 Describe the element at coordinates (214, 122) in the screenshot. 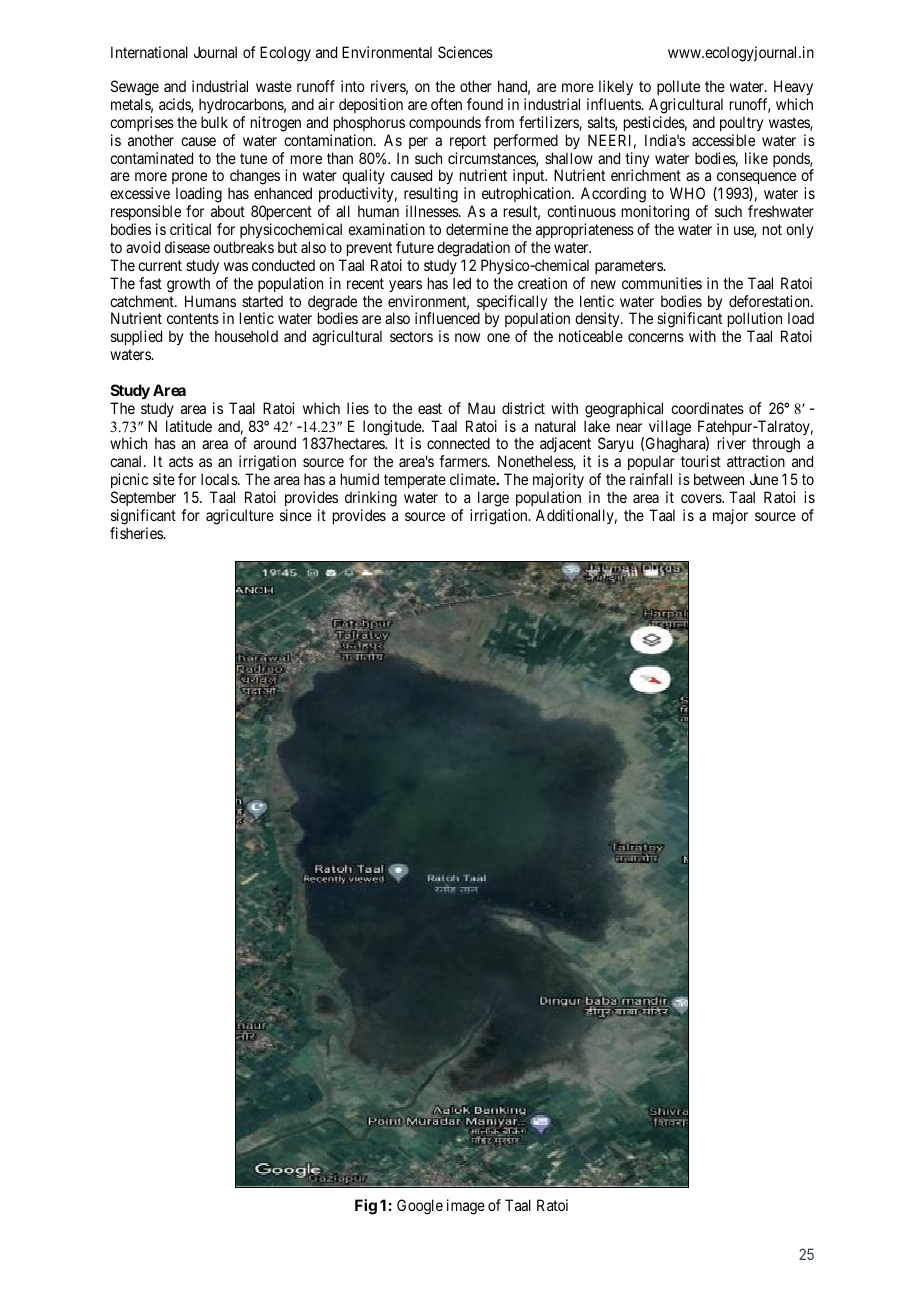

I see `bulk` at that location.
